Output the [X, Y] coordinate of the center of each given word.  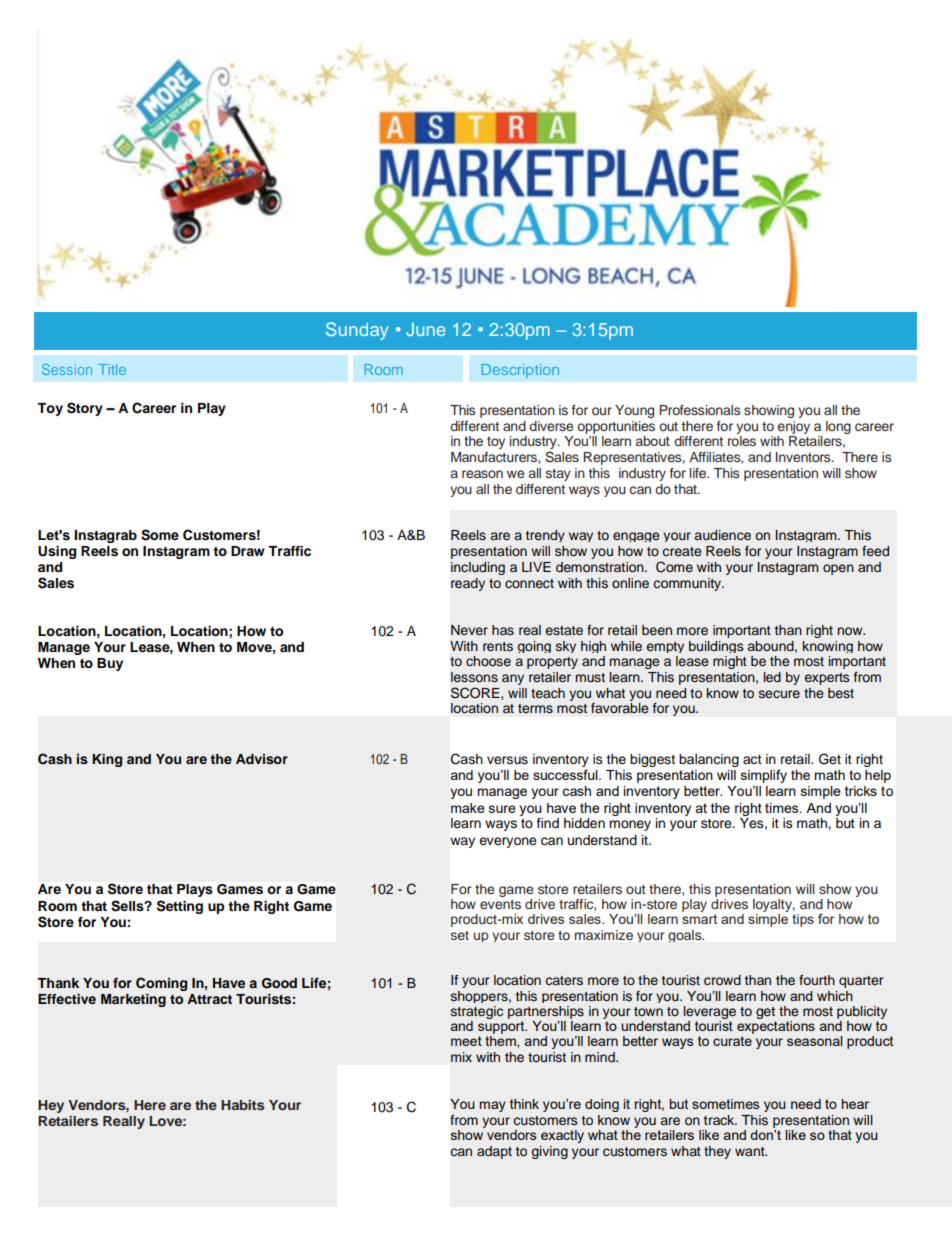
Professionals [699, 410]
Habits [243, 1105]
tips [803, 920]
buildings [716, 647]
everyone [508, 842]
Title [112, 369]
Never [469, 630]
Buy [110, 664]
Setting [180, 907]
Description [520, 371]
